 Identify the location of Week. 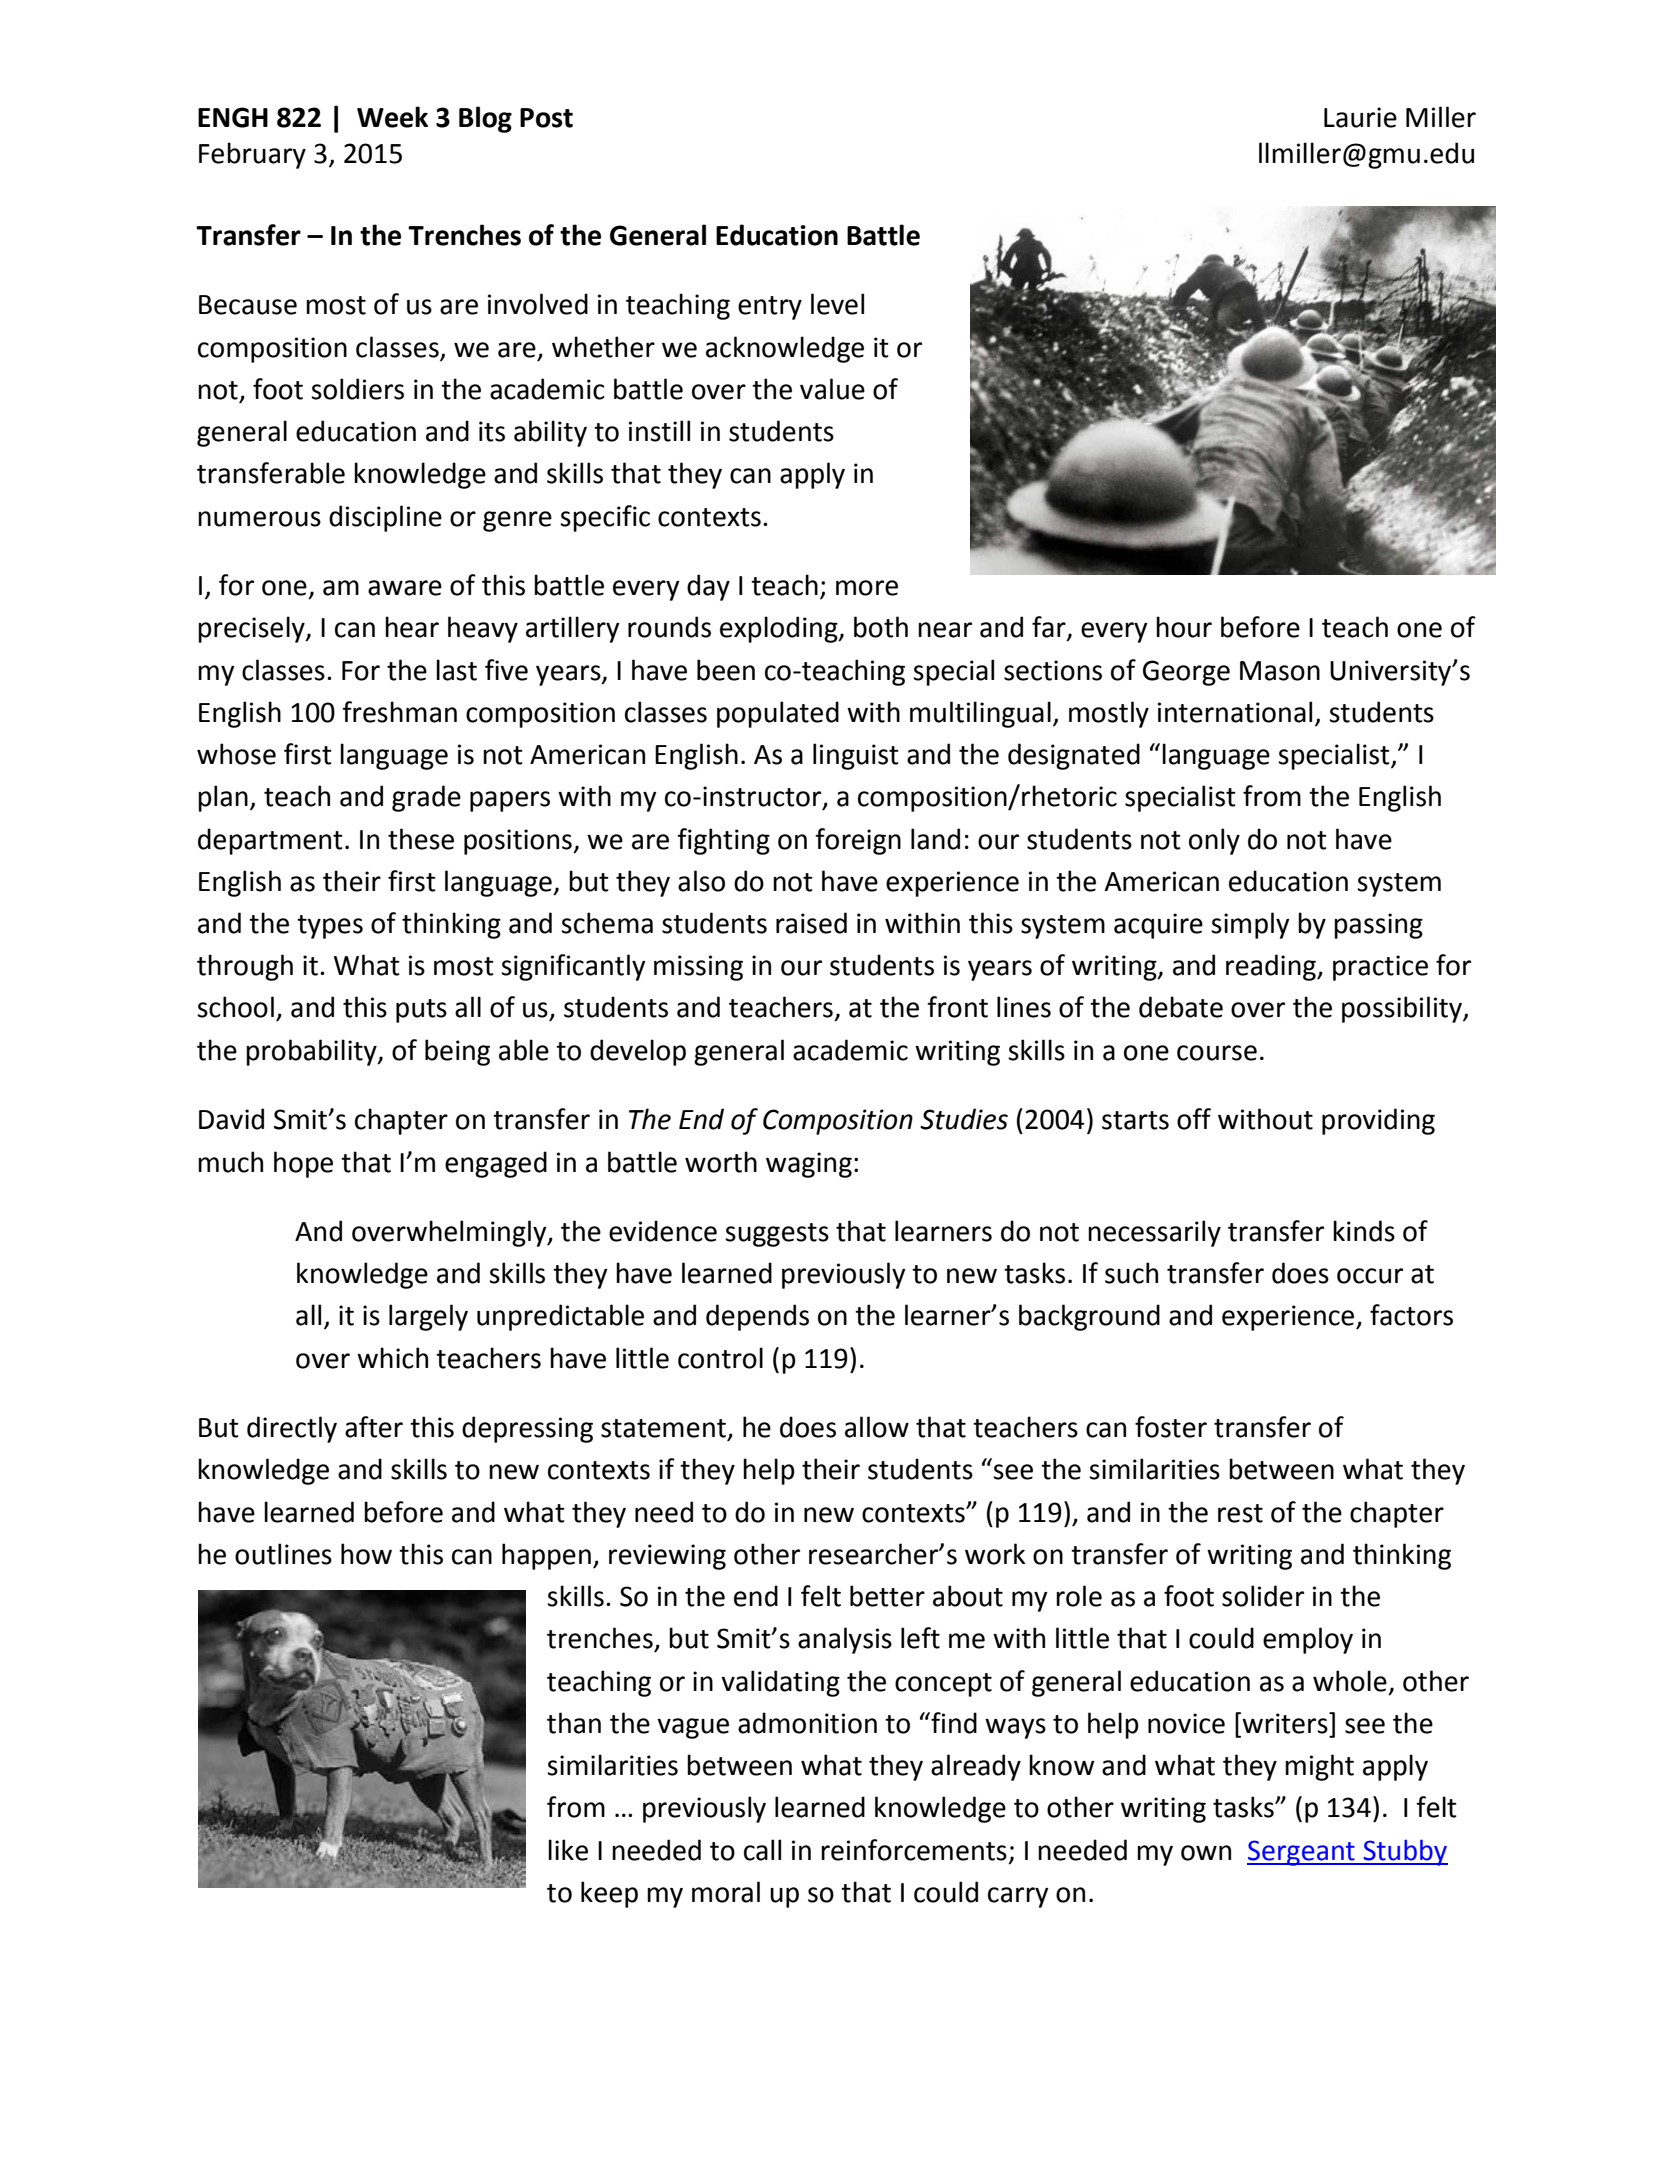
(392, 117).
